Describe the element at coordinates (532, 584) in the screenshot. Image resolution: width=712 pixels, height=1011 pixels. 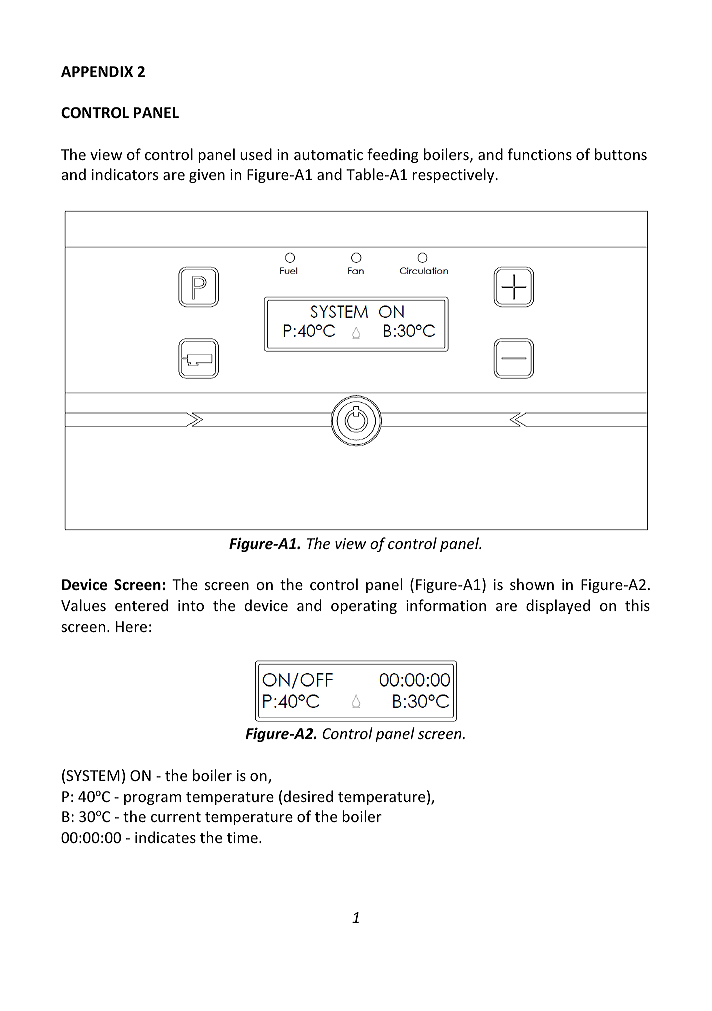
I see `shown` at that location.
